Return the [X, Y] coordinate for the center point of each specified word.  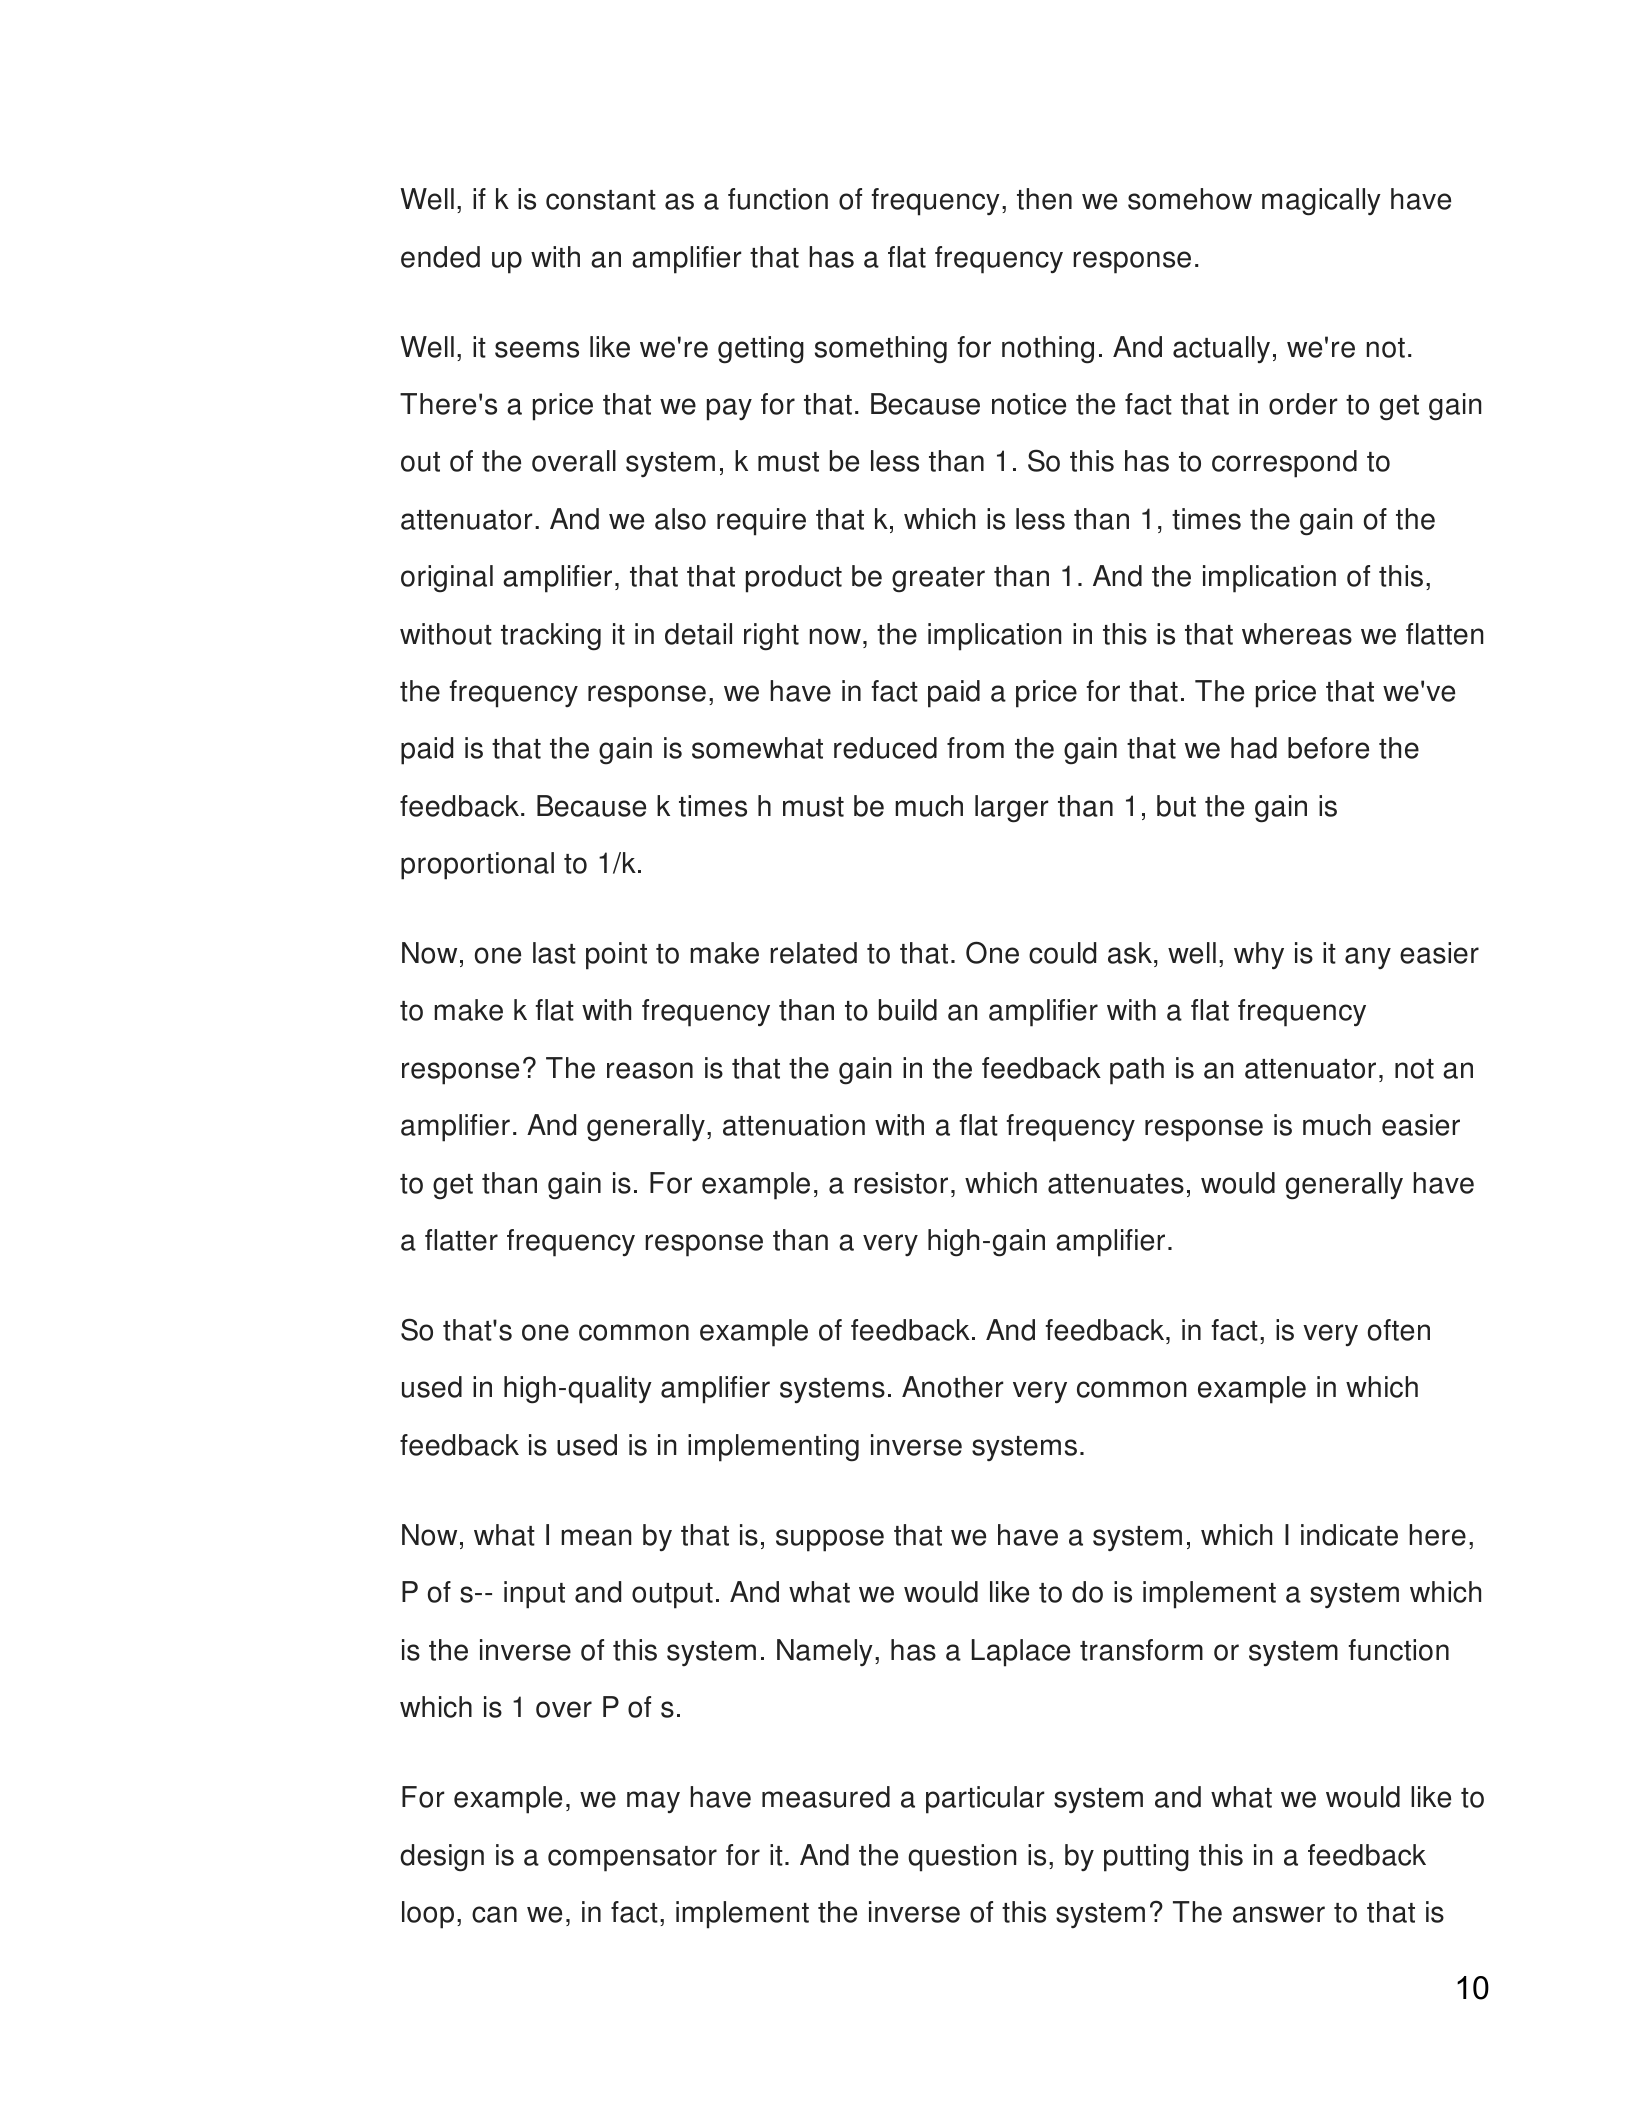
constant [601, 200]
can [494, 1914]
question [962, 1858]
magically [1321, 202]
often [1399, 1330]
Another [952, 1387]
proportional [477, 866]
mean [596, 1537]
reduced [885, 748]
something [881, 350]
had [1254, 748]
